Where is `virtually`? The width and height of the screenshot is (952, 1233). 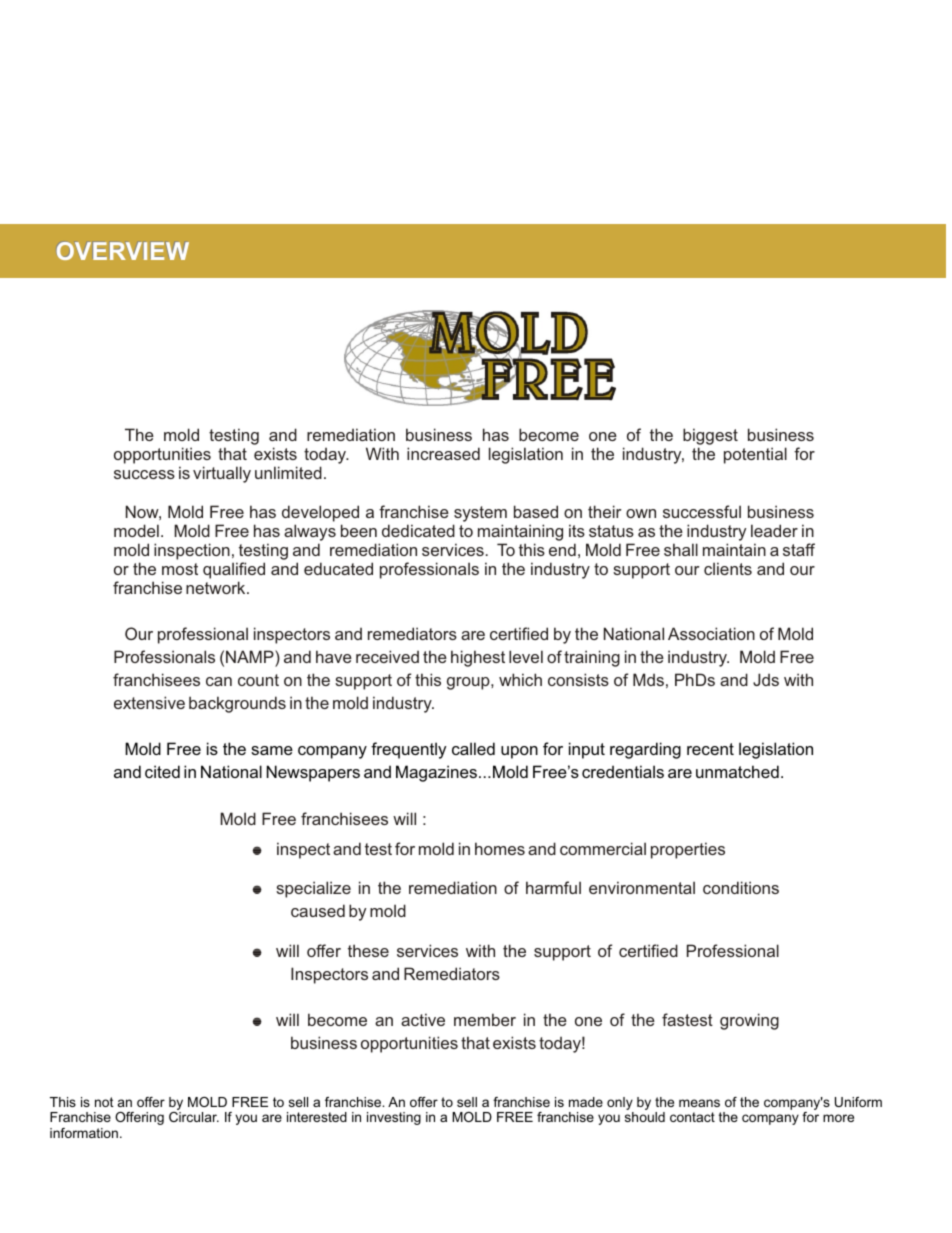
virtually is located at coordinates (222, 474).
